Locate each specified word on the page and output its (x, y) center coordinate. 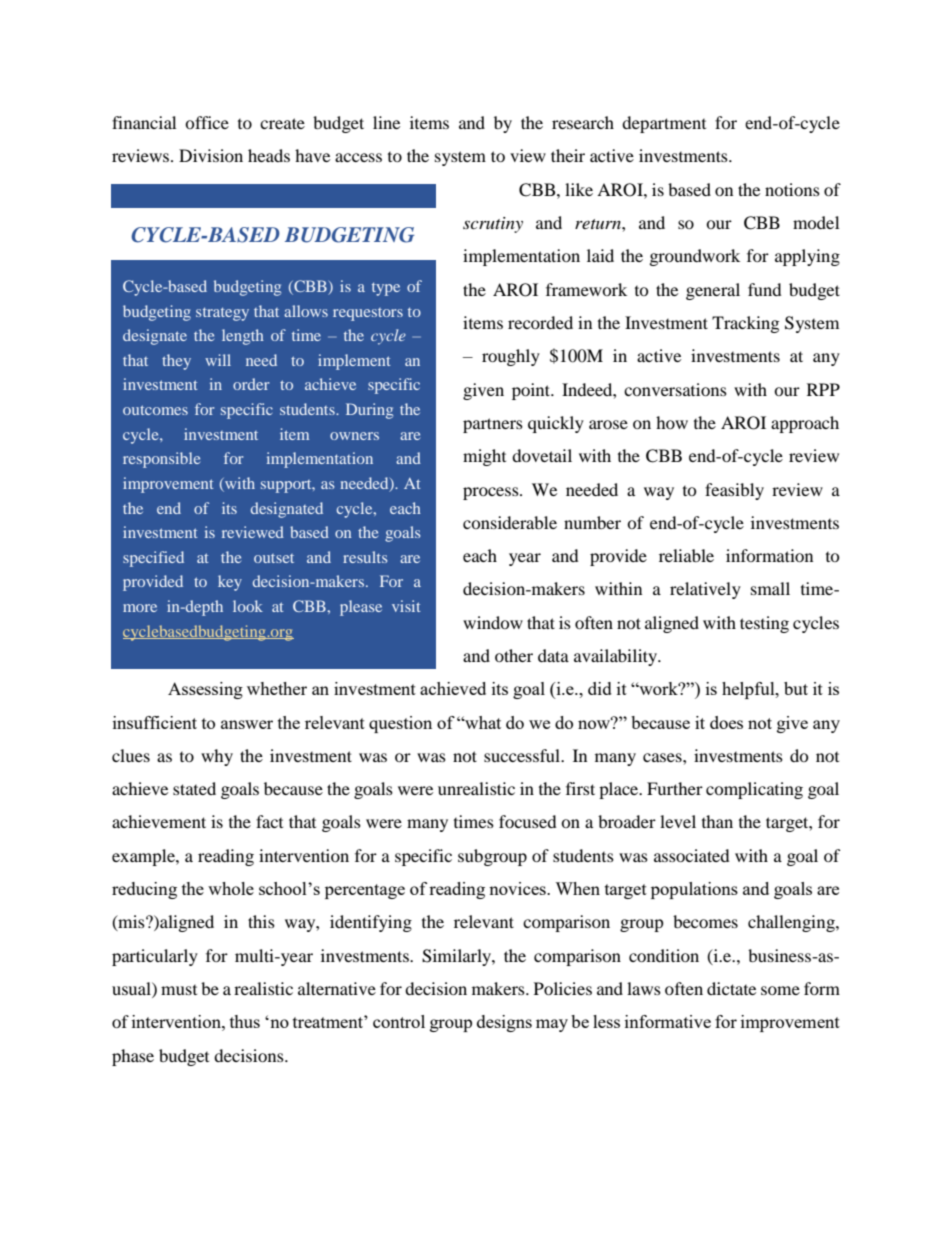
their (568, 155)
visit (406, 606)
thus (245, 1021)
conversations (675, 389)
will (218, 360)
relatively (705, 590)
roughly (511, 357)
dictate (731, 988)
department (664, 124)
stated (194, 788)
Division (211, 155)
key (230, 583)
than (717, 821)
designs (504, 1023)
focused (528, 821)
